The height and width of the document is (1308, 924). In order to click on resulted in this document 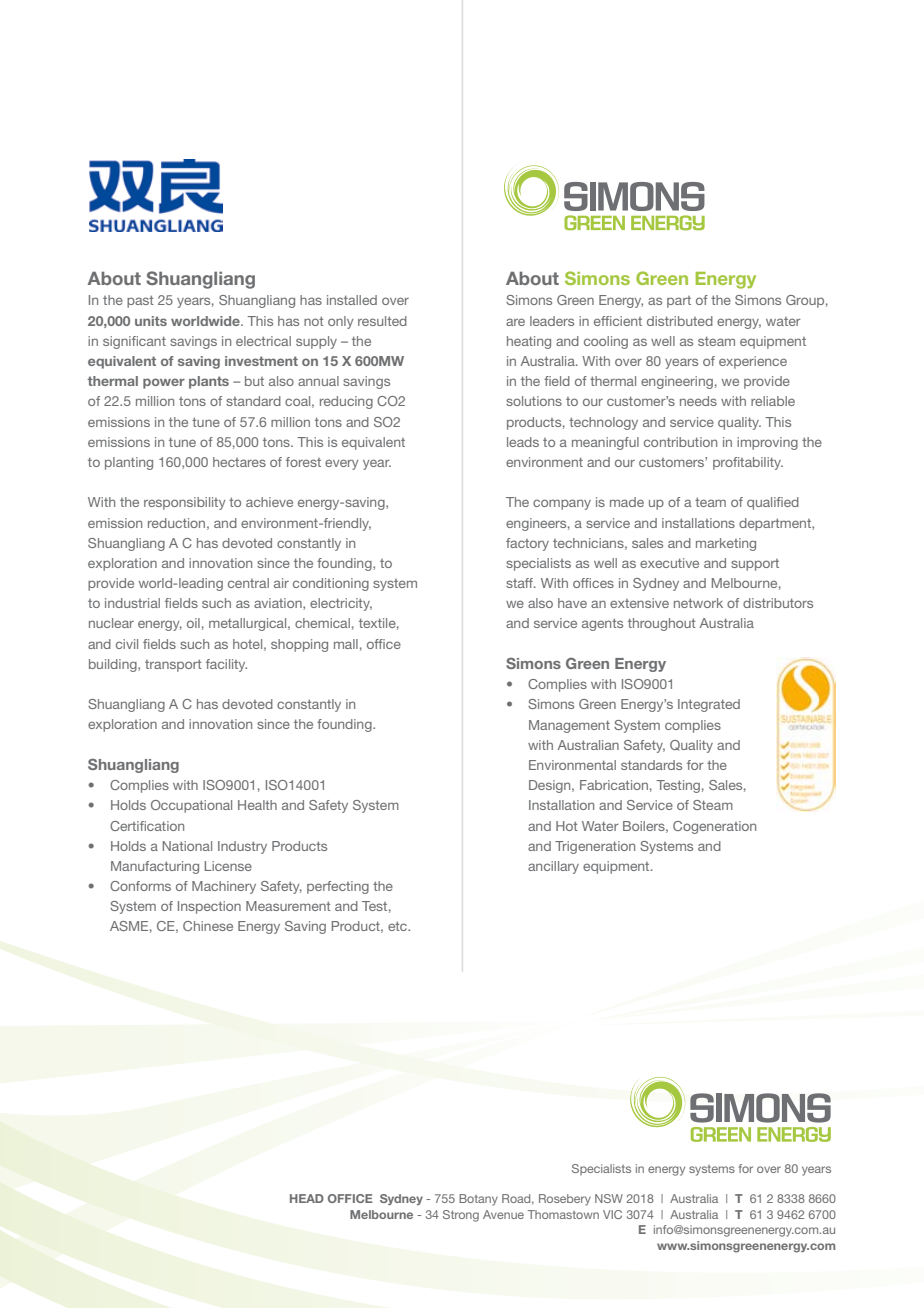, I will do `click(382, 321)`.
